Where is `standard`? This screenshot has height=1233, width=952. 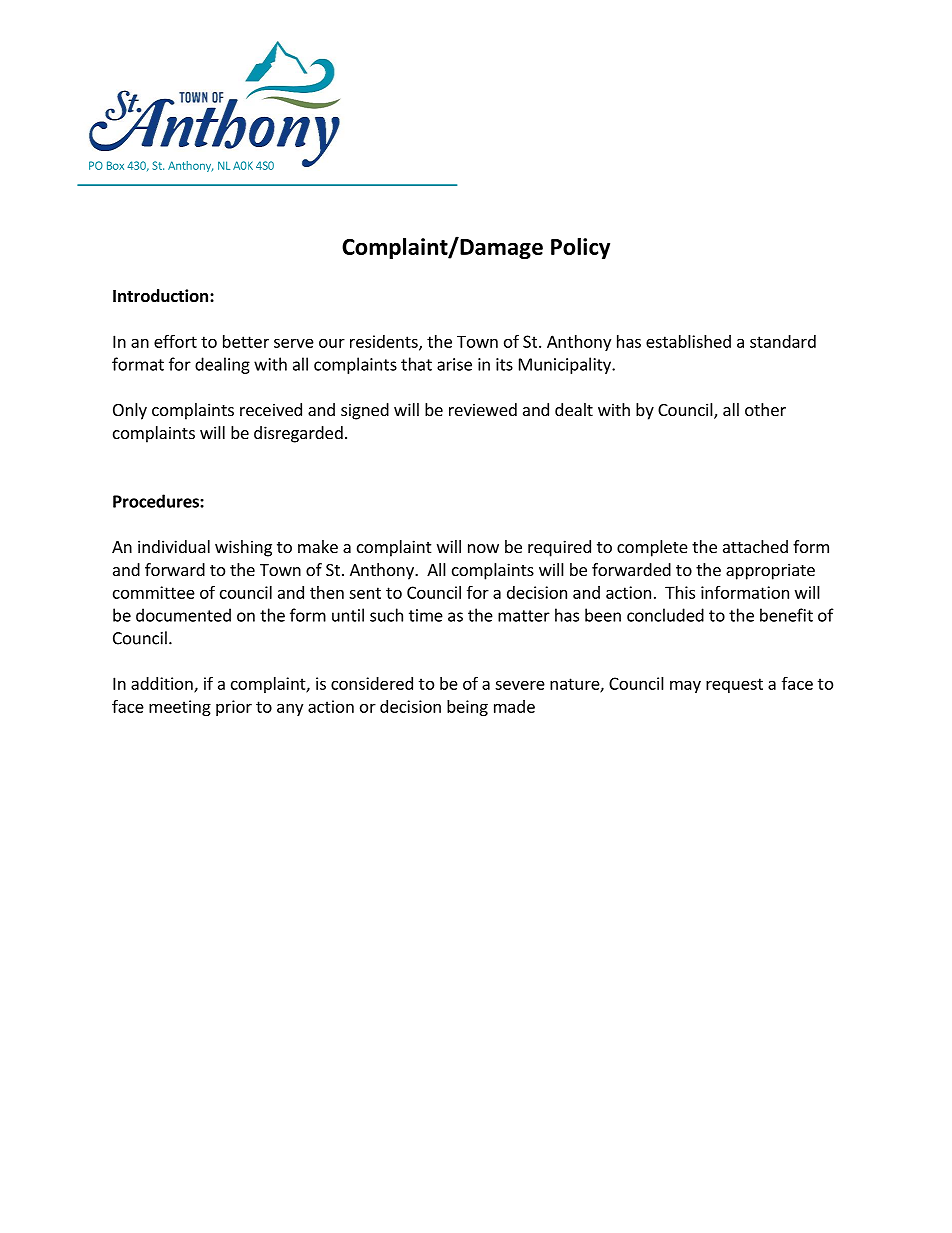 standard is located at coordinates (783, 341).
